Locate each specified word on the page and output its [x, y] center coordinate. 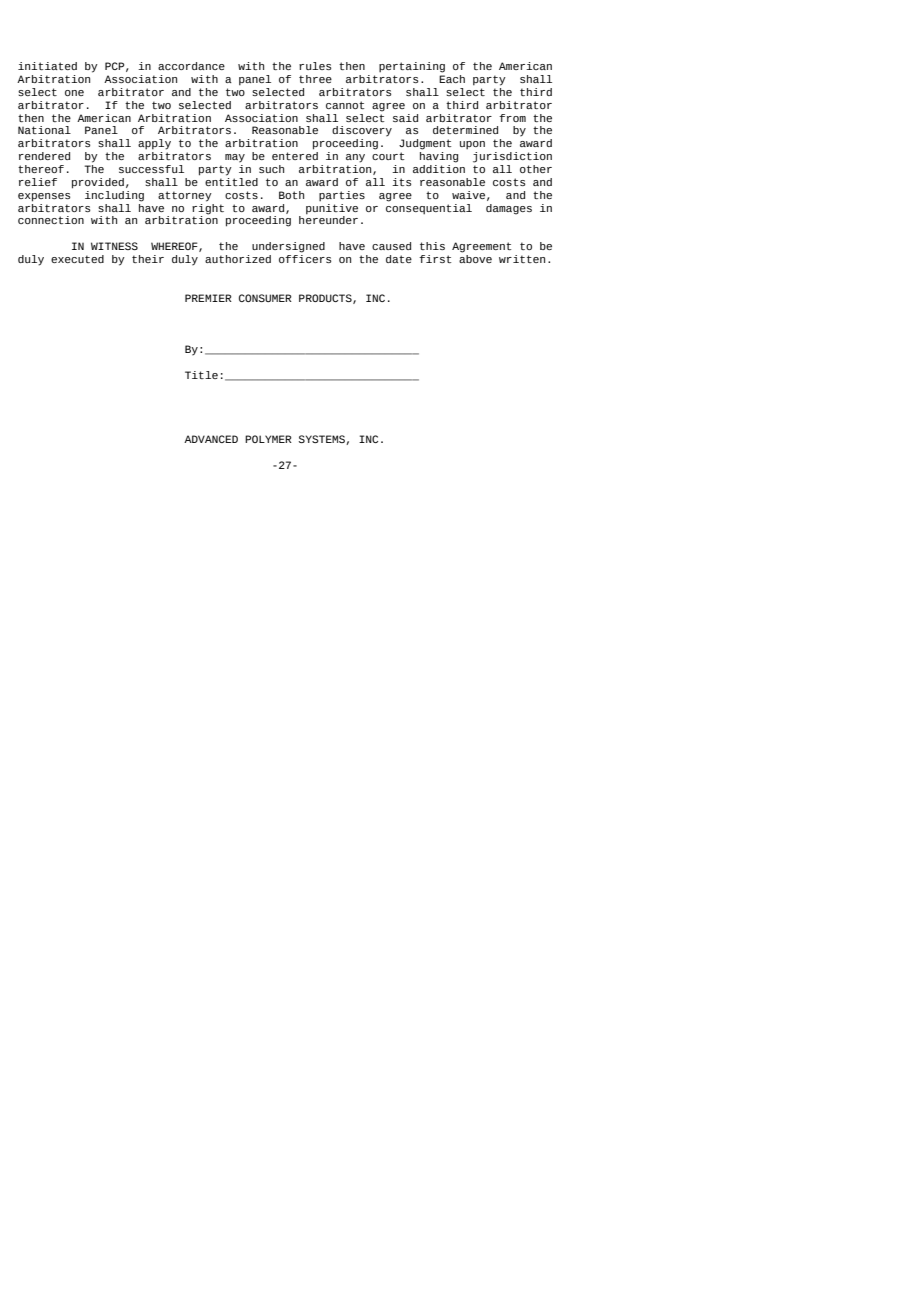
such [271, 169]
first [435, 259]
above [475, 257]
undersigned [288, 247]
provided [98, 183]
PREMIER [208, 298]
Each [452, 77]
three [315, 79]
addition [439, 167]
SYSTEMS [323, 440]
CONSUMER [265, 298]
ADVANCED [211, 439]
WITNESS [114, 246]
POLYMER [268, 439]
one [74, 93]
